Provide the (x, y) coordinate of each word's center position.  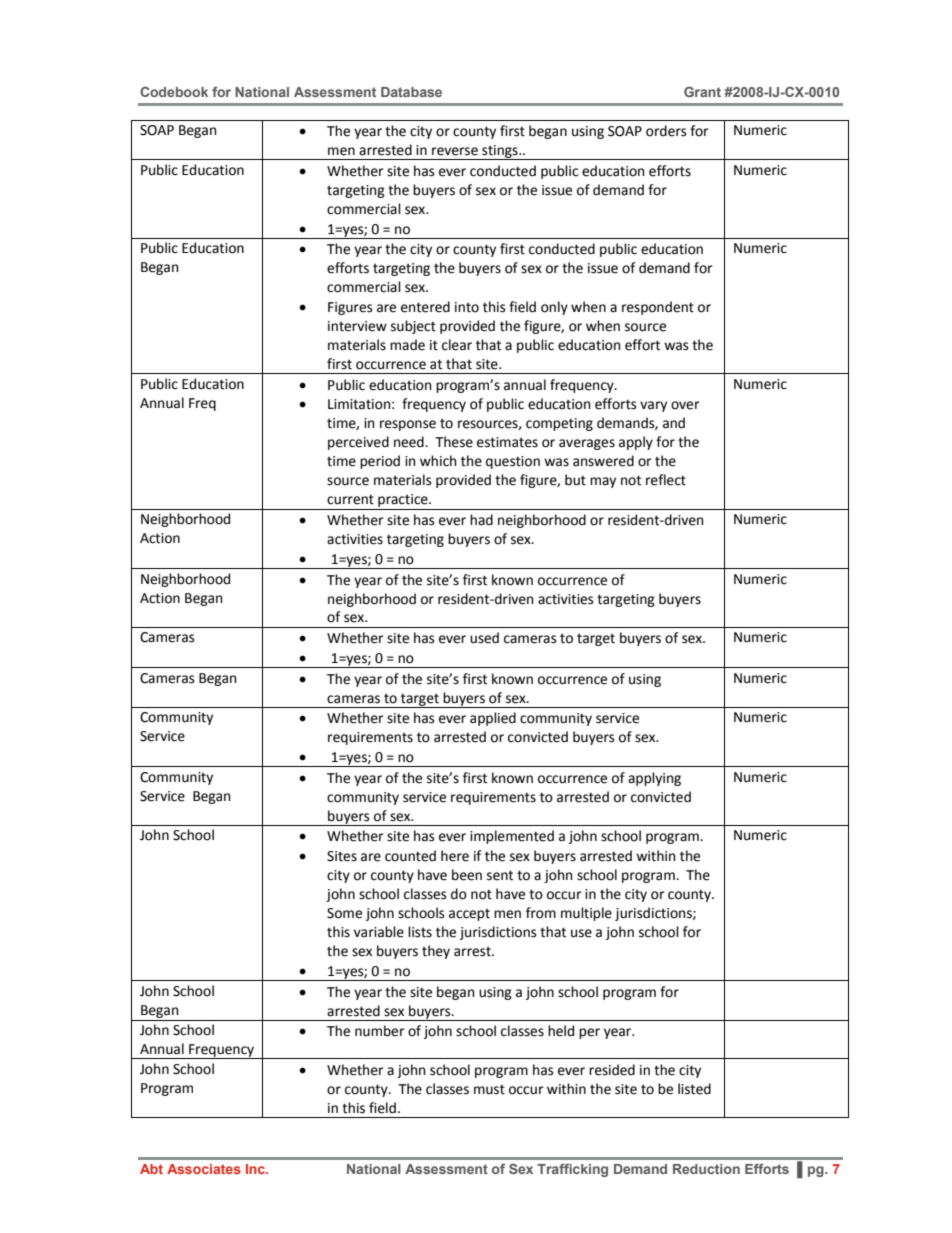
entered (425, 307)
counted (410, 856)
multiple (586, 914)
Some (344, 913)
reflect (666, 480)
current (350, 499)
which (438, 461)
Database (411, 92)
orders (666, 131)
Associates (204, 1169)
